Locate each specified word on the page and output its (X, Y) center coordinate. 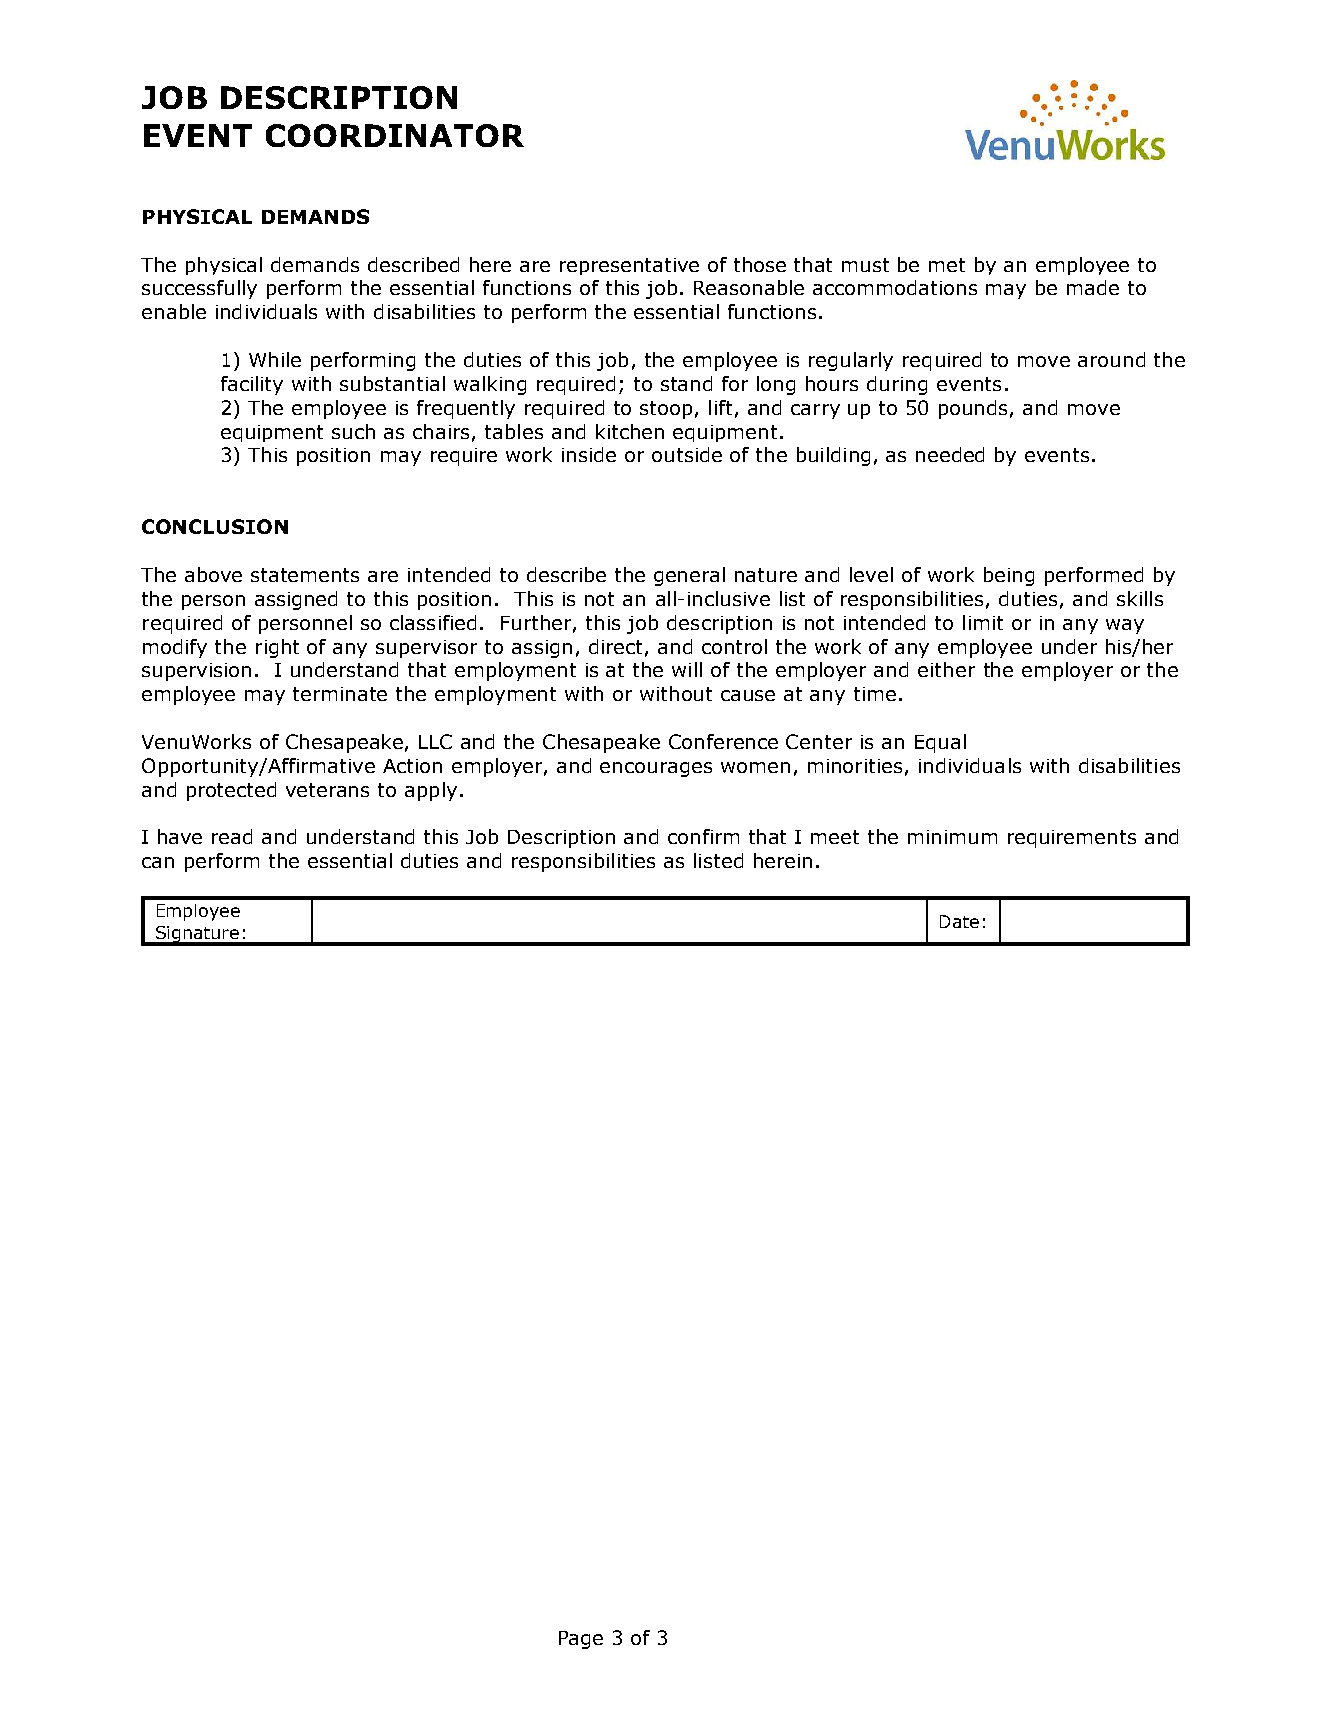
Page (581, 1640)
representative (629, 266)
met (947, 265)
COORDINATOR (395, 135)
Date (959, 921)
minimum (952, 837)
